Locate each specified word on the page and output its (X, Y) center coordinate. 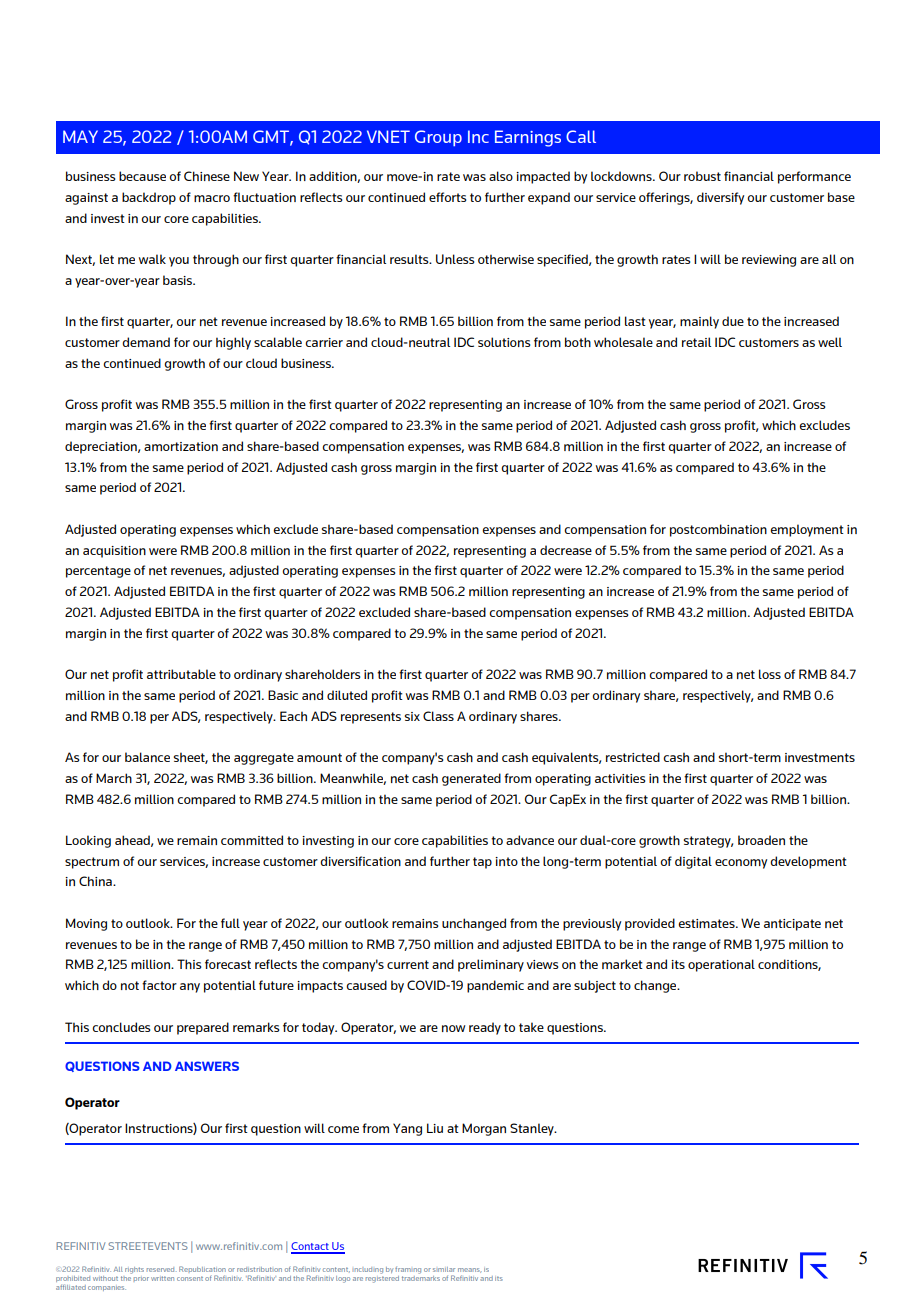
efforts (447, 197)
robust (702, 176)
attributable (181, 674)
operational (721, 965)
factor (159, 985)
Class (438, 716)
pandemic (495, 986)
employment (807, 530)
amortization (181, 446)
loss (770, 674)
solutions (504, 342)
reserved (162, 1269)
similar (444, 1269)
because (142, 176)
